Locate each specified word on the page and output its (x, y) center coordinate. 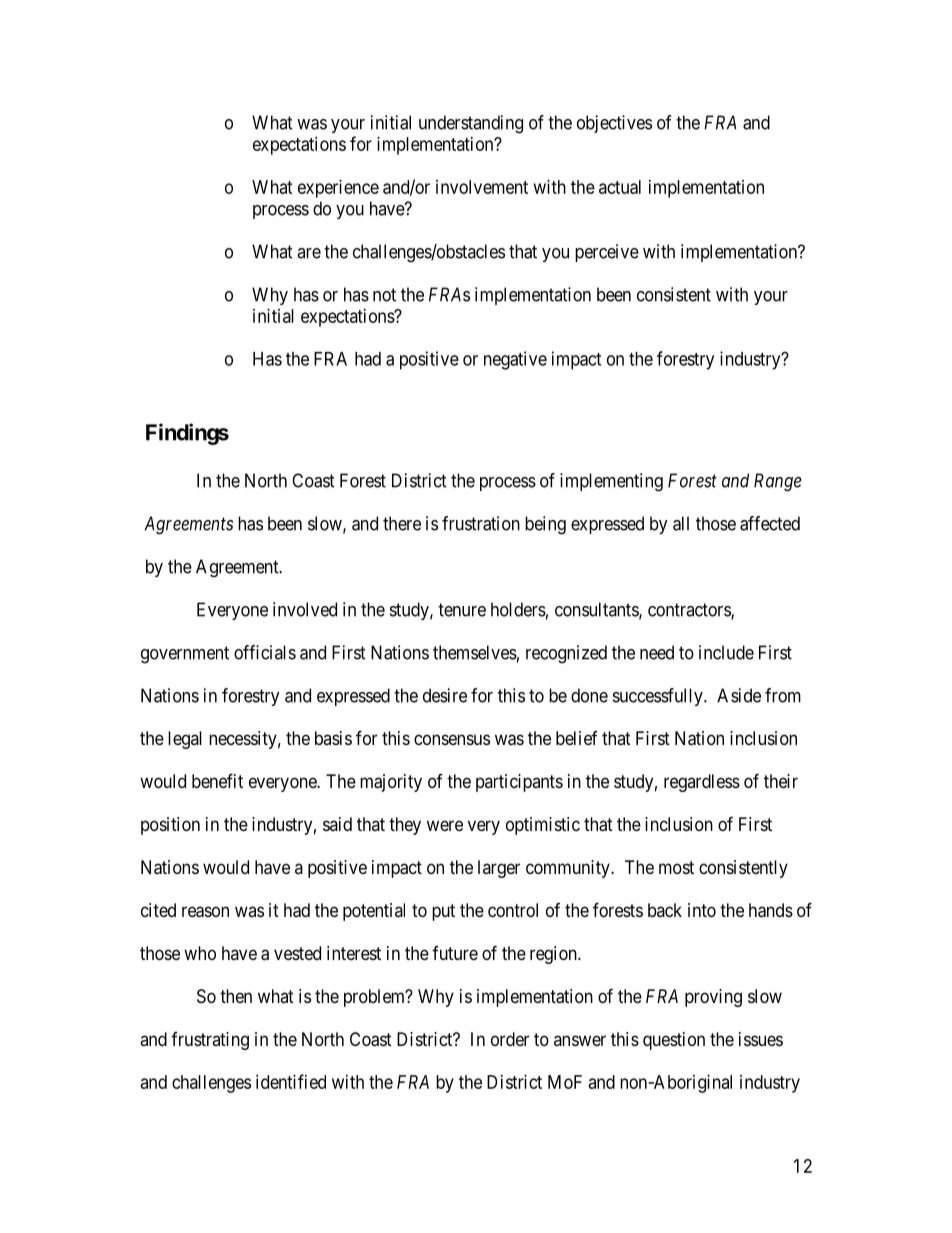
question (674, 1041)
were (445, 825)
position (170, 826)
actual (620, 187)
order (510, 1039)
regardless (702, 783)
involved (305, 609)
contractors (690, 611)
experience (338, 189)
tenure (462, 610)
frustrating (210, 1041)
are (309, 253)
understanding (471, 124)
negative (515, 360)
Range (777, 482)
